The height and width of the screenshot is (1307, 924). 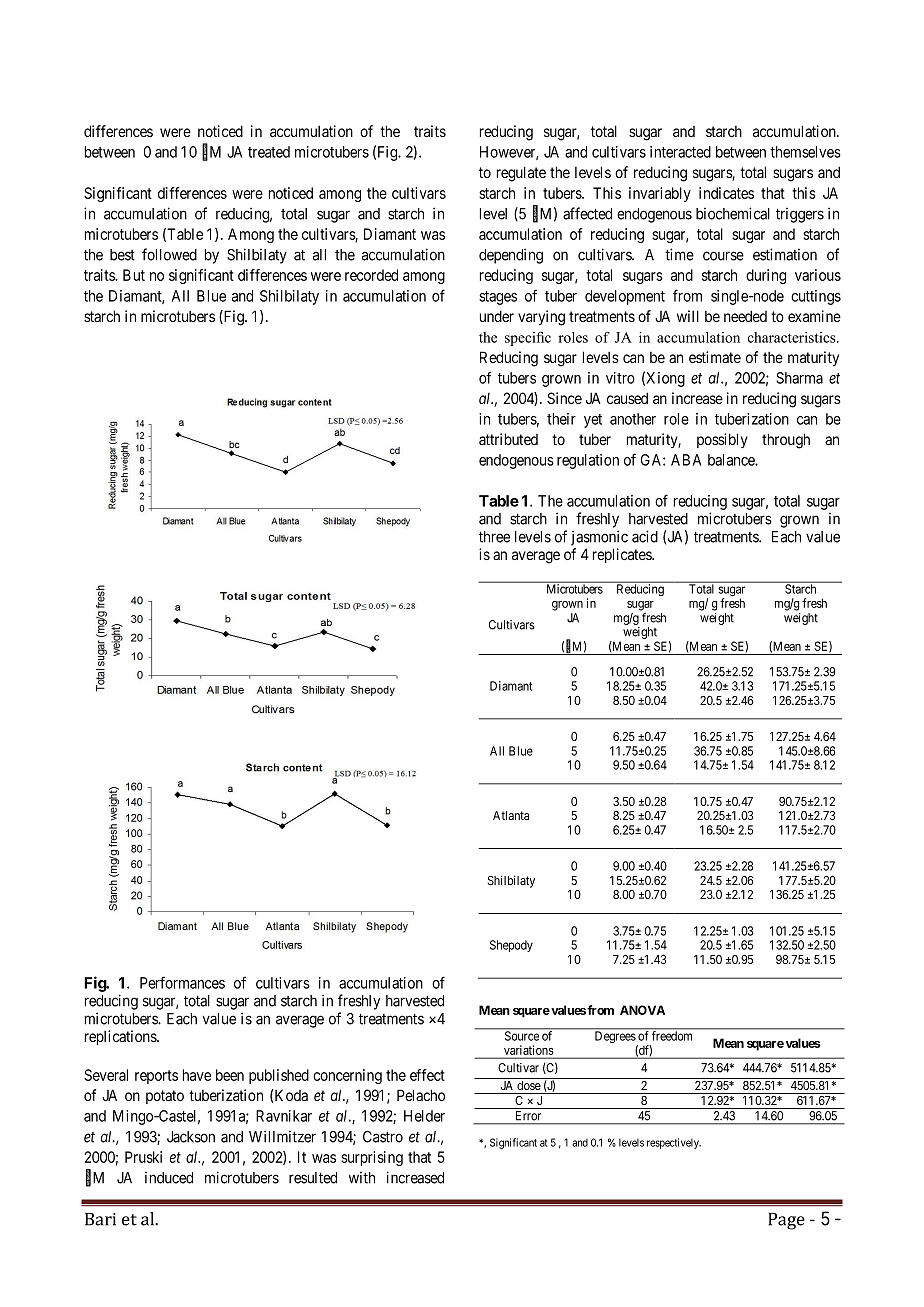 I want to click on ANOVA, so click(x=642, y=1010).
